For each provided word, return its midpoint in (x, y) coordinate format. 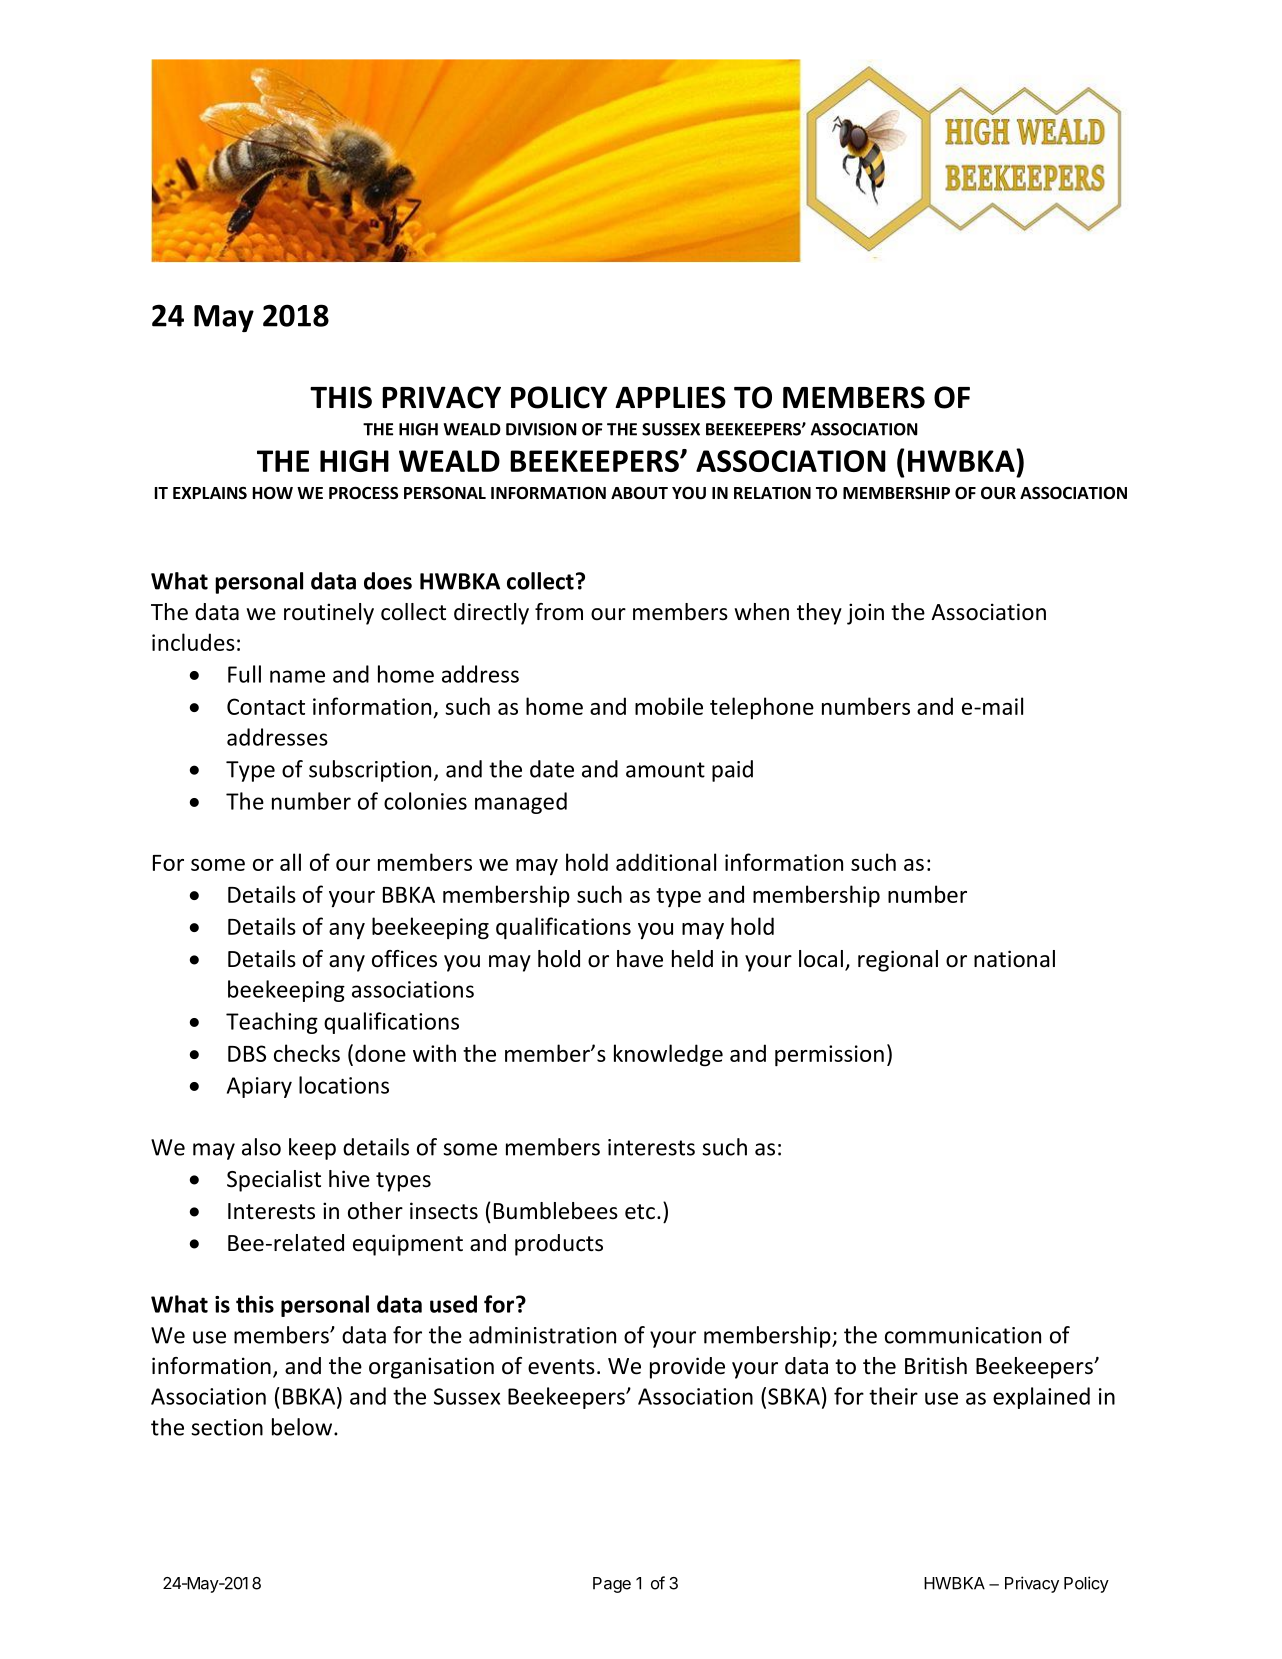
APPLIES (670, 397)
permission (829, 1056)
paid (732, 771)
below (303, 1427)
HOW (273, 493)
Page (612, 1585)
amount (665, 770)
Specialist (274, 1181)
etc (640, 1212)
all (290, 862)
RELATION (772, 493)
